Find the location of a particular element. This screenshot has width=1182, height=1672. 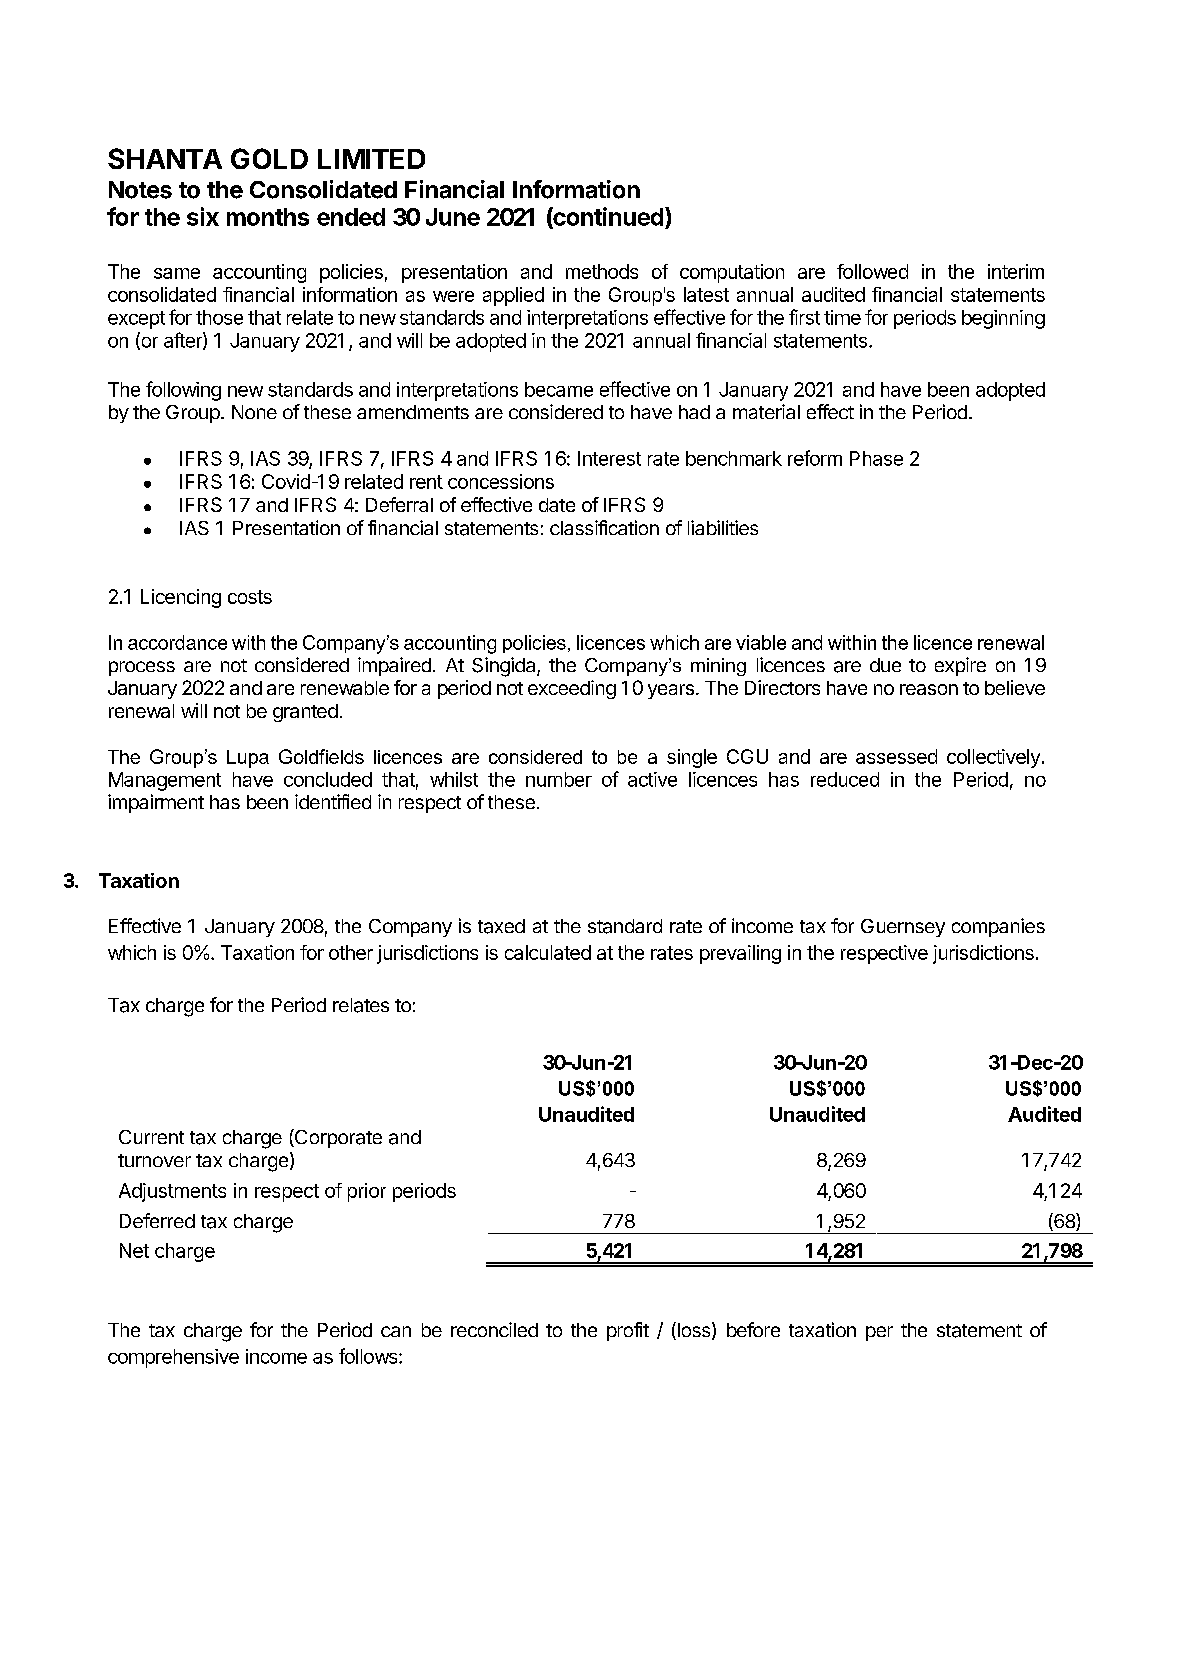

assessed is located at coordinates (896, 756).
